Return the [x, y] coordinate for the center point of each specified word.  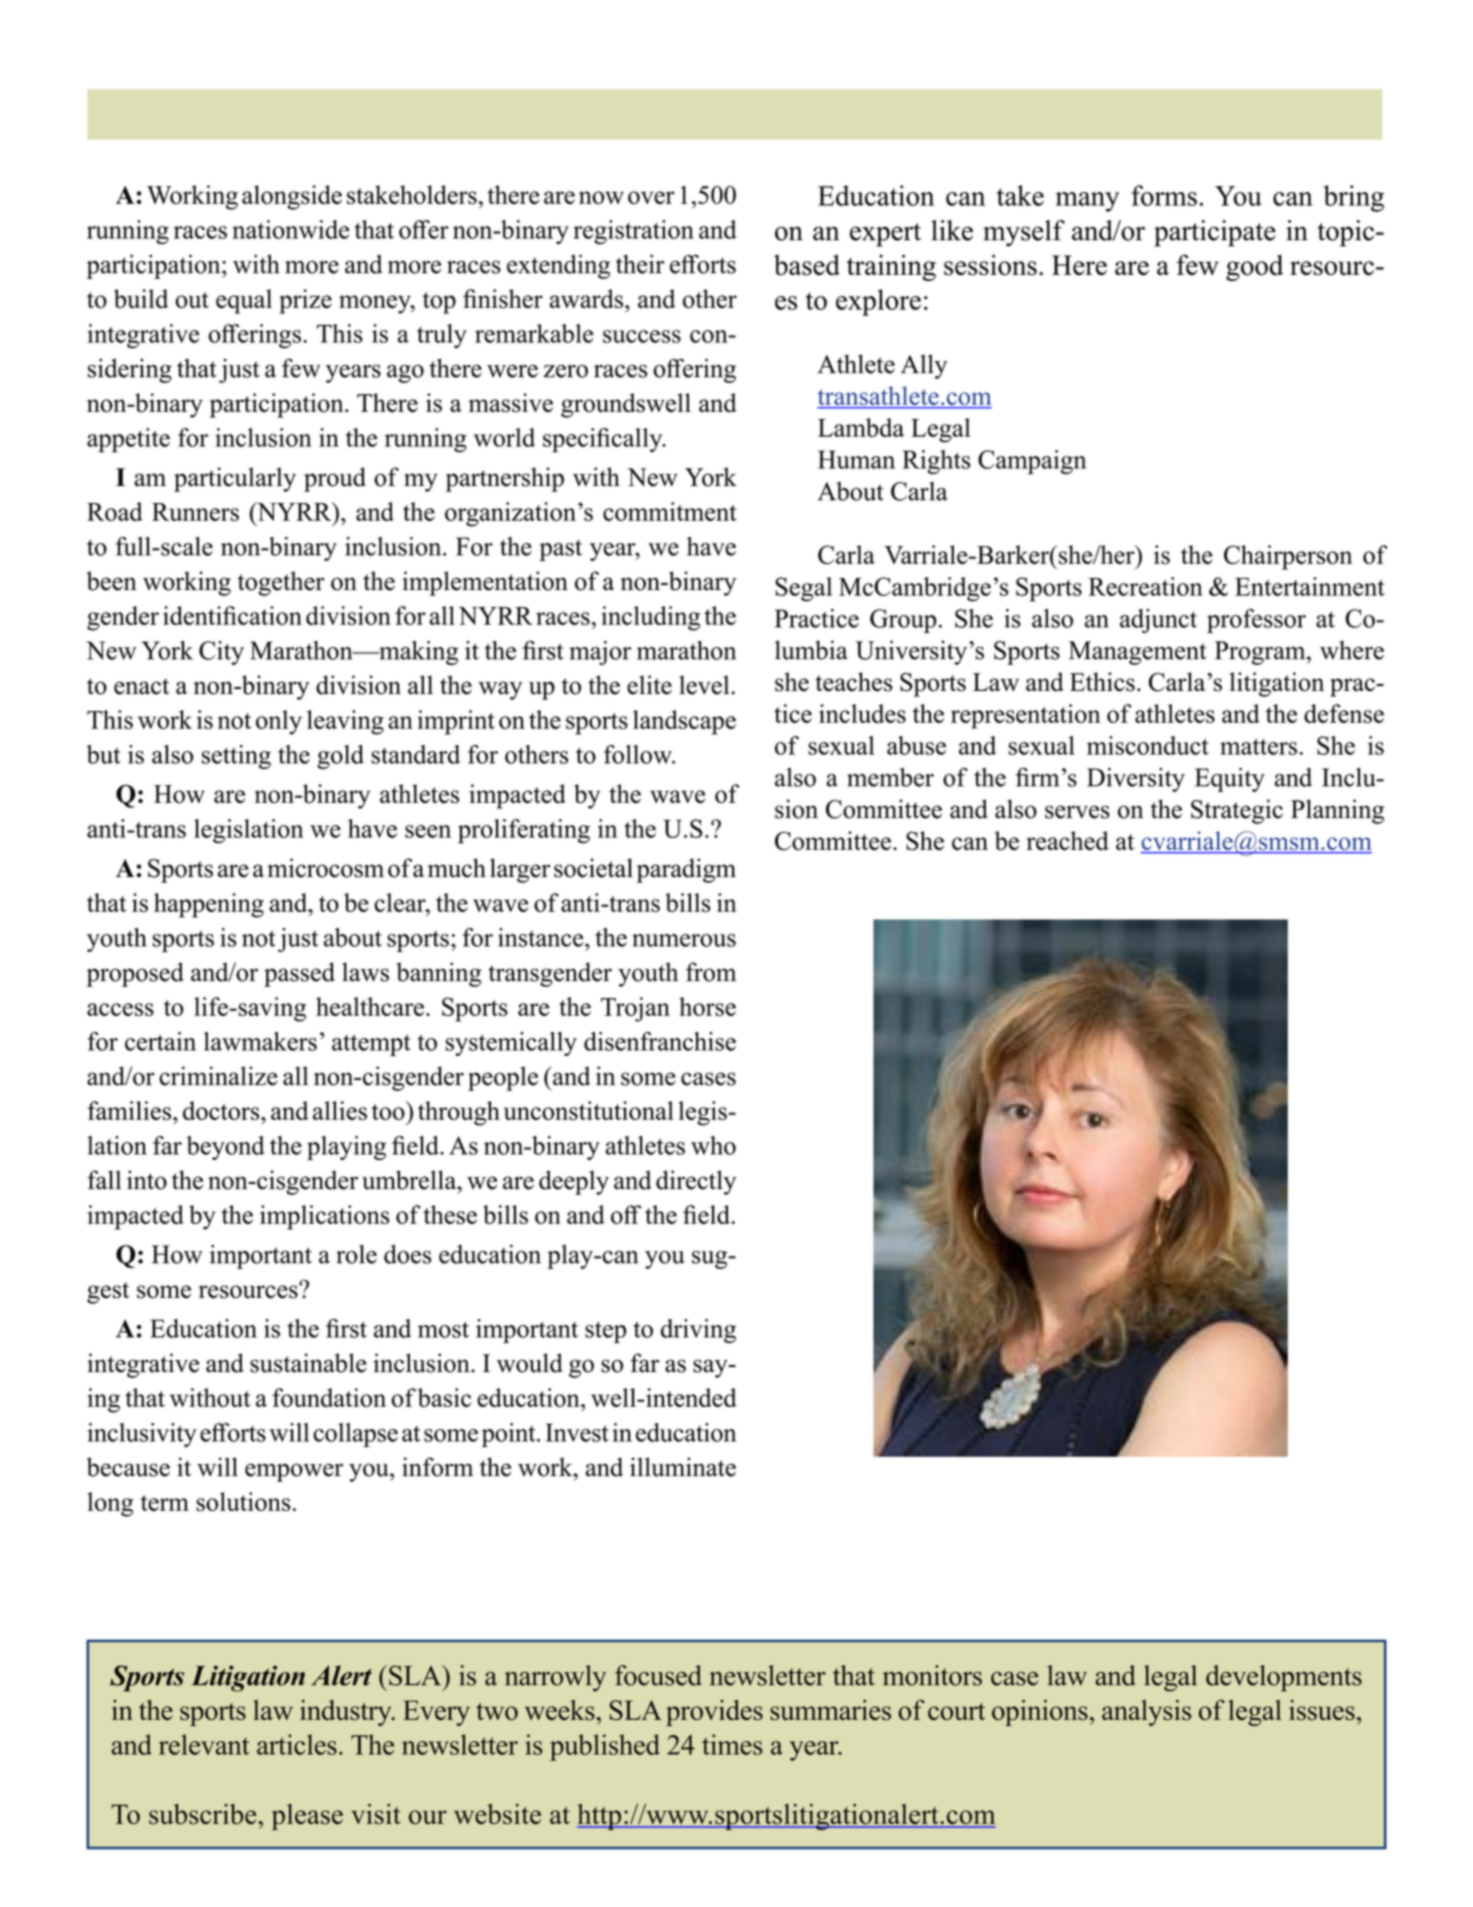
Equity [1230, 780]
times [732, 1744]
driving [698, 1331]
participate [1215, 233]
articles [297, 1744]
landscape [684, 722]
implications [324, 1217]
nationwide [290, 229]
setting [236, 757]
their [640, 264]
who [713, 1145]
